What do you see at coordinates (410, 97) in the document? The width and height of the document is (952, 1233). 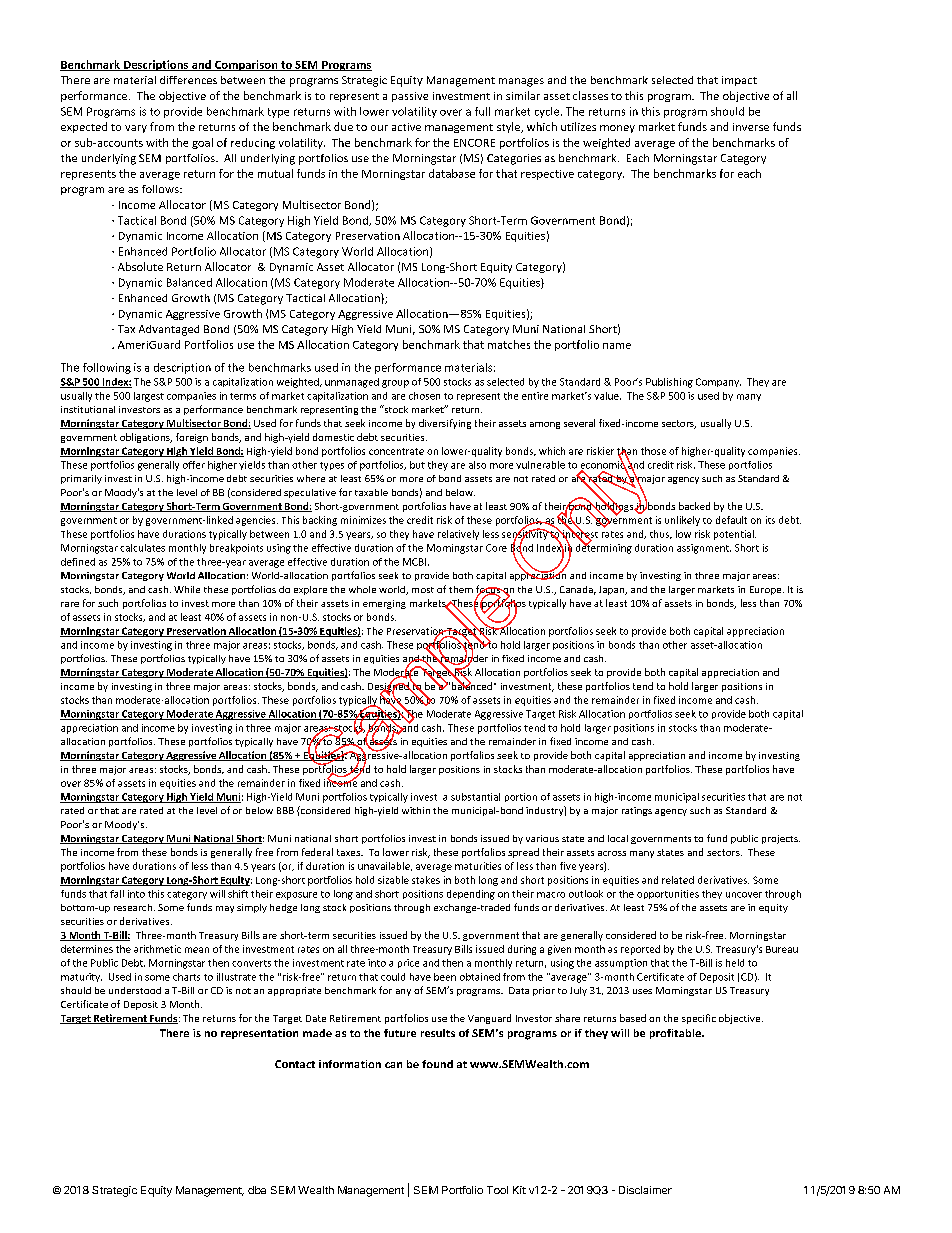 I see `passive` at bounding box center [410, 97].
